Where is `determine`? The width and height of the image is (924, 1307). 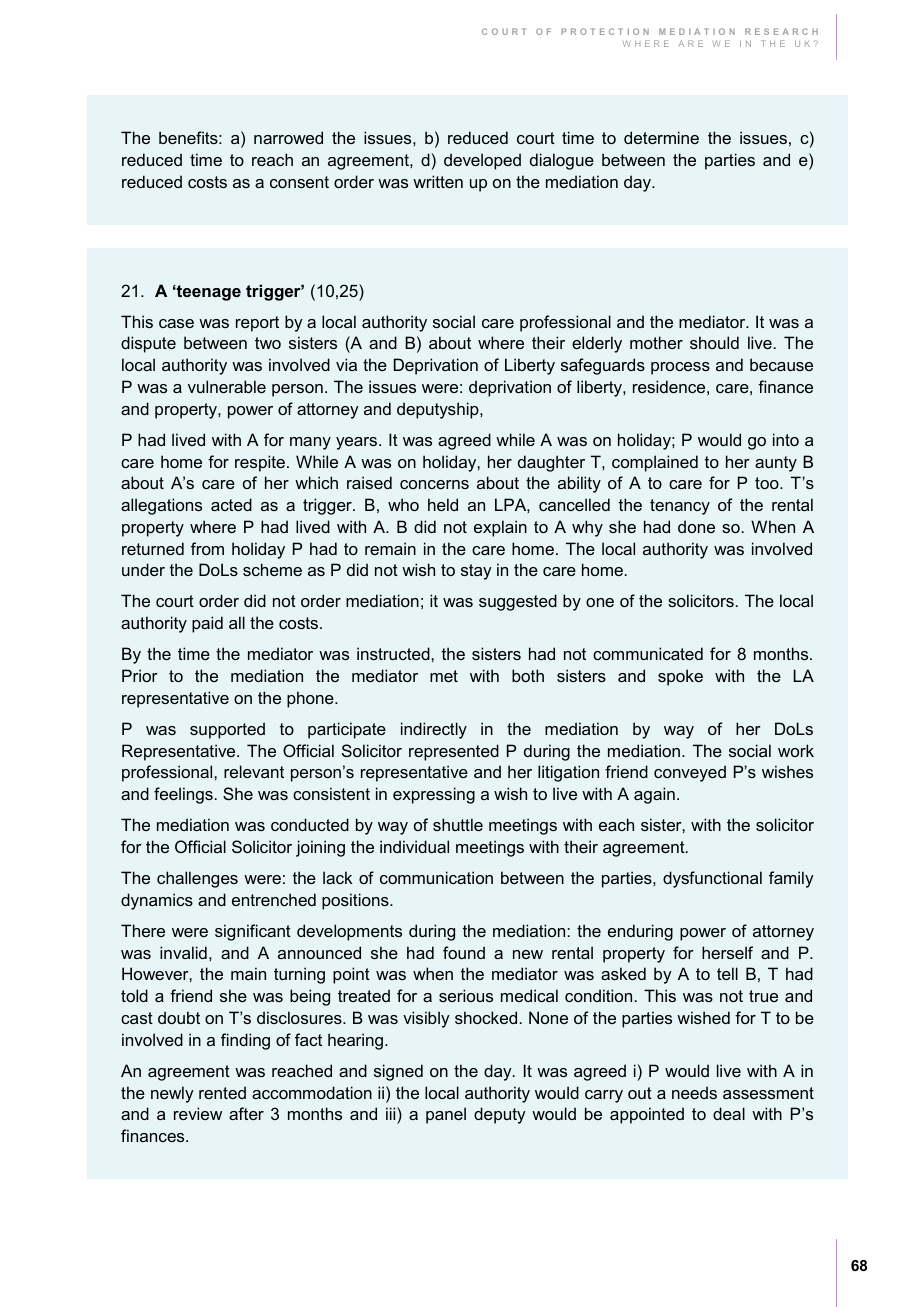 determine is located at coordinates (661, 137).
